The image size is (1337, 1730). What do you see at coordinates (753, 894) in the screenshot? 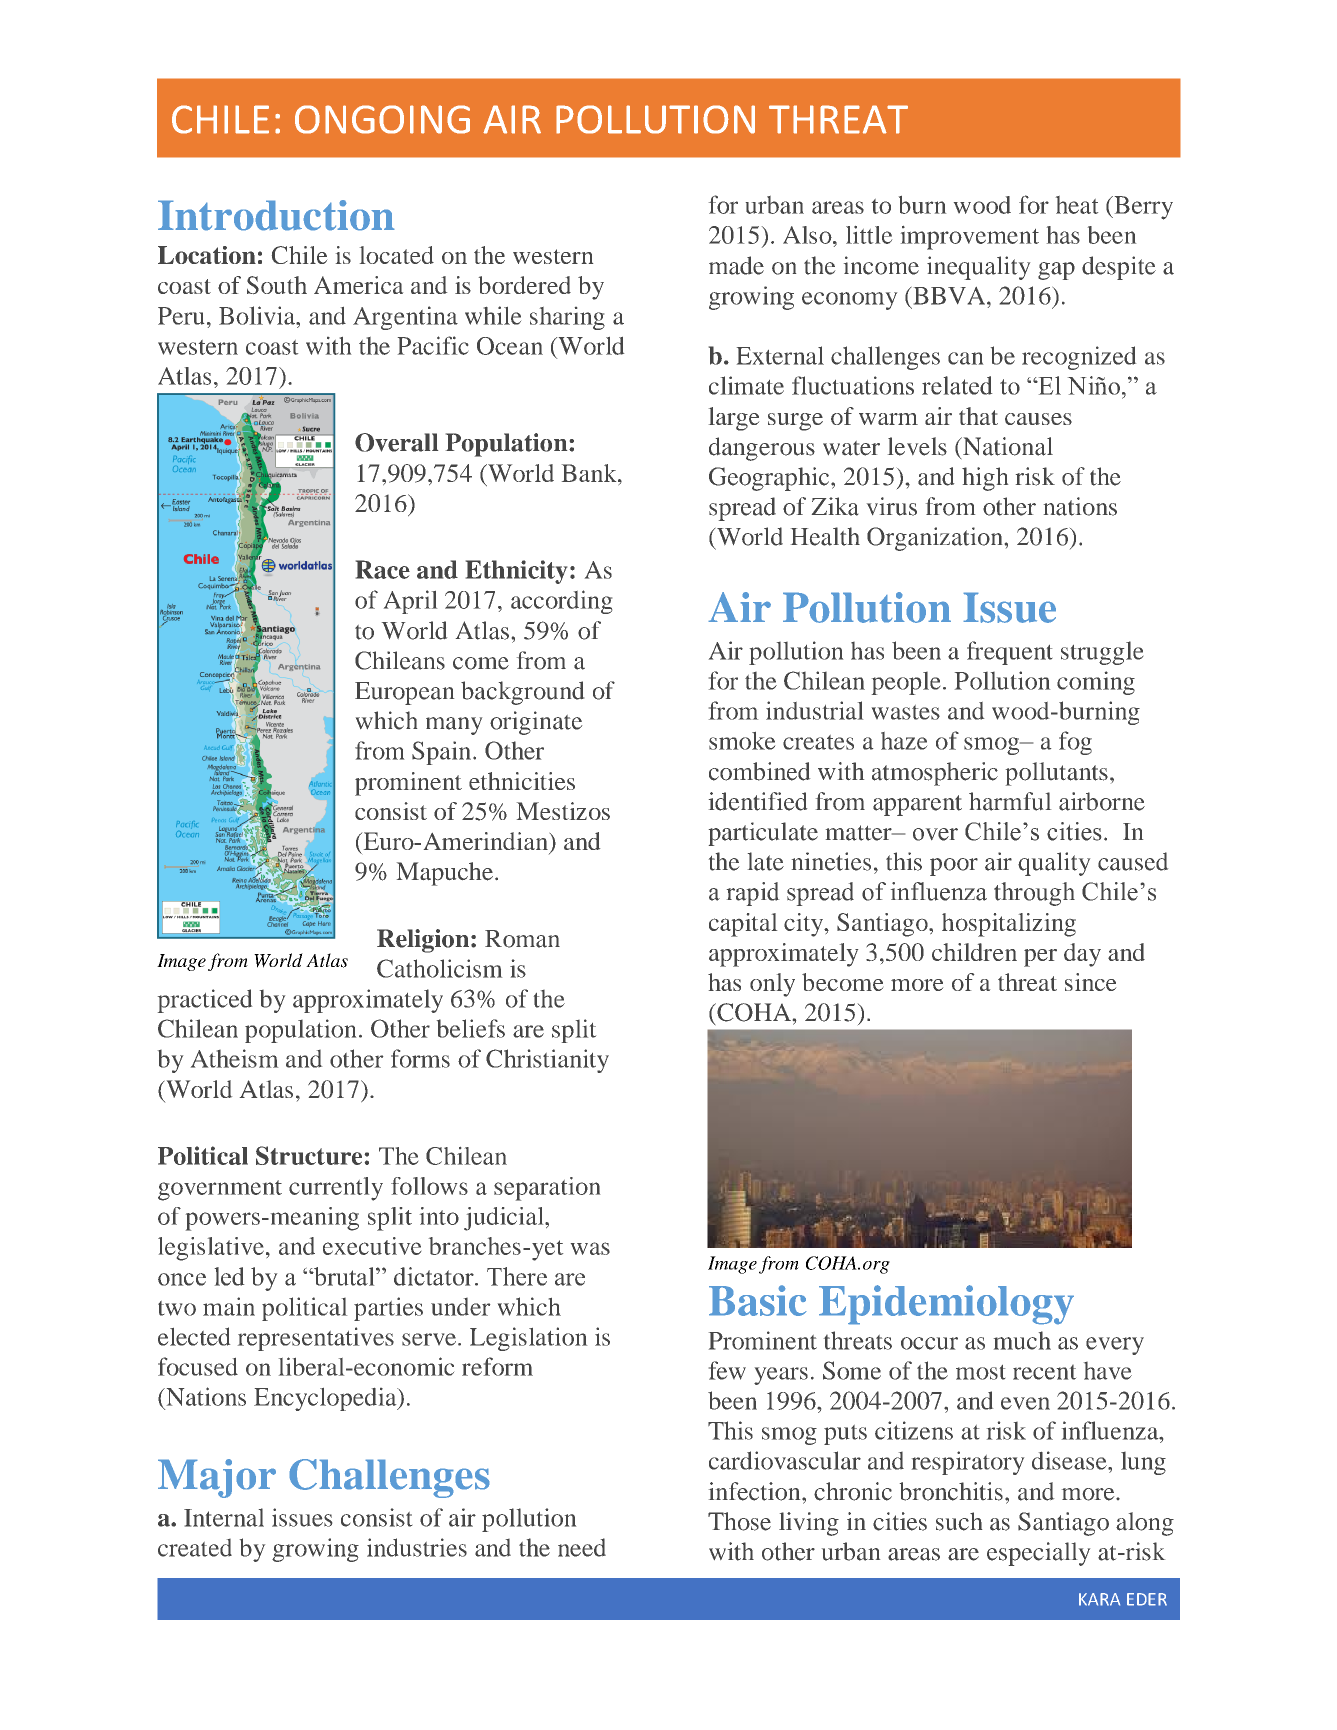
I see `rapid` at bounding box center [753, 894].
